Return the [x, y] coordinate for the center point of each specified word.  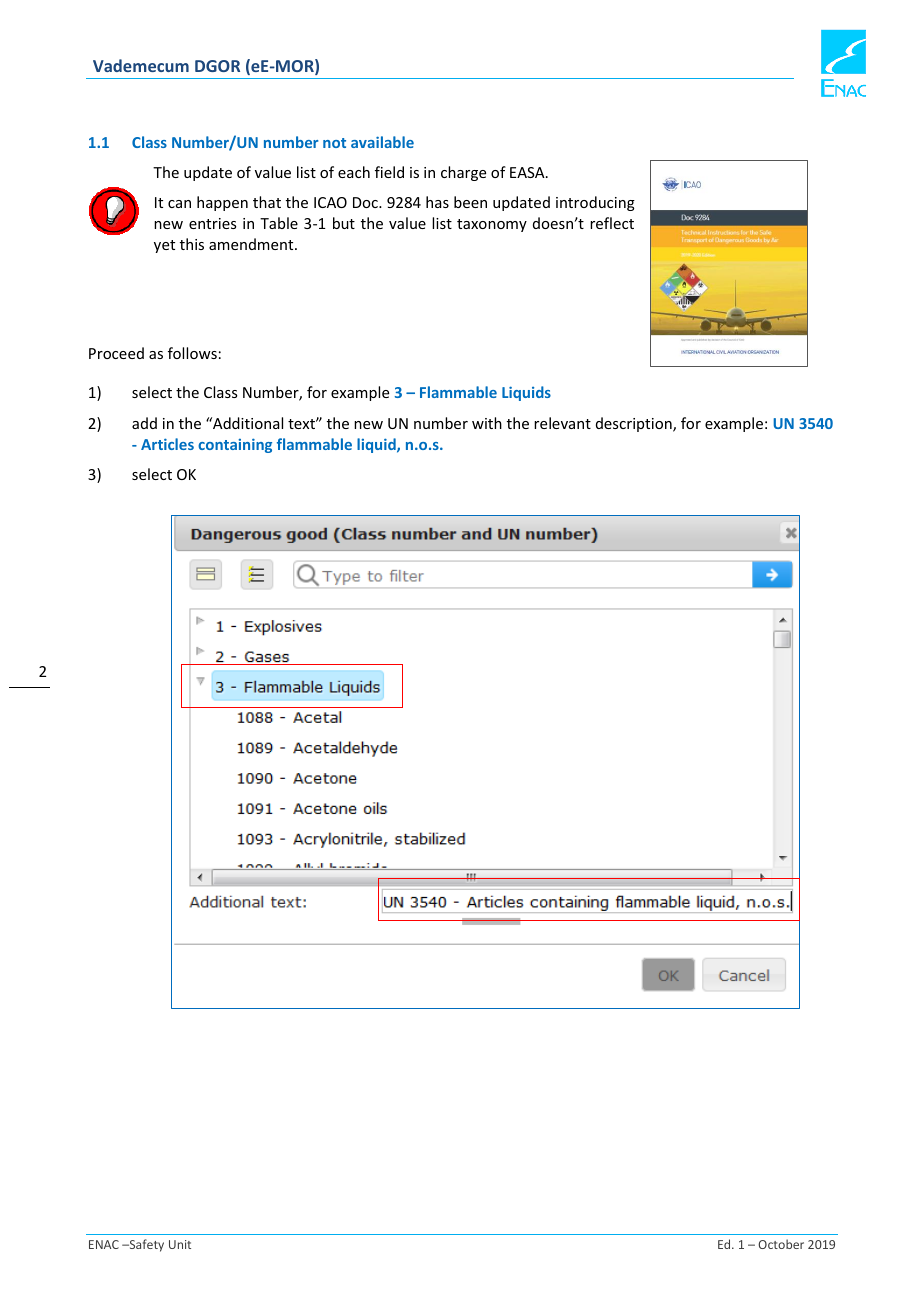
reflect [612, 223]
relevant [562, 423]
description [635, 424]
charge [463, 173]
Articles [167, 444]
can [179, 204]
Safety [145, 1245]
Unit [180, 1244]
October [781, 1244]
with [487, 423]
